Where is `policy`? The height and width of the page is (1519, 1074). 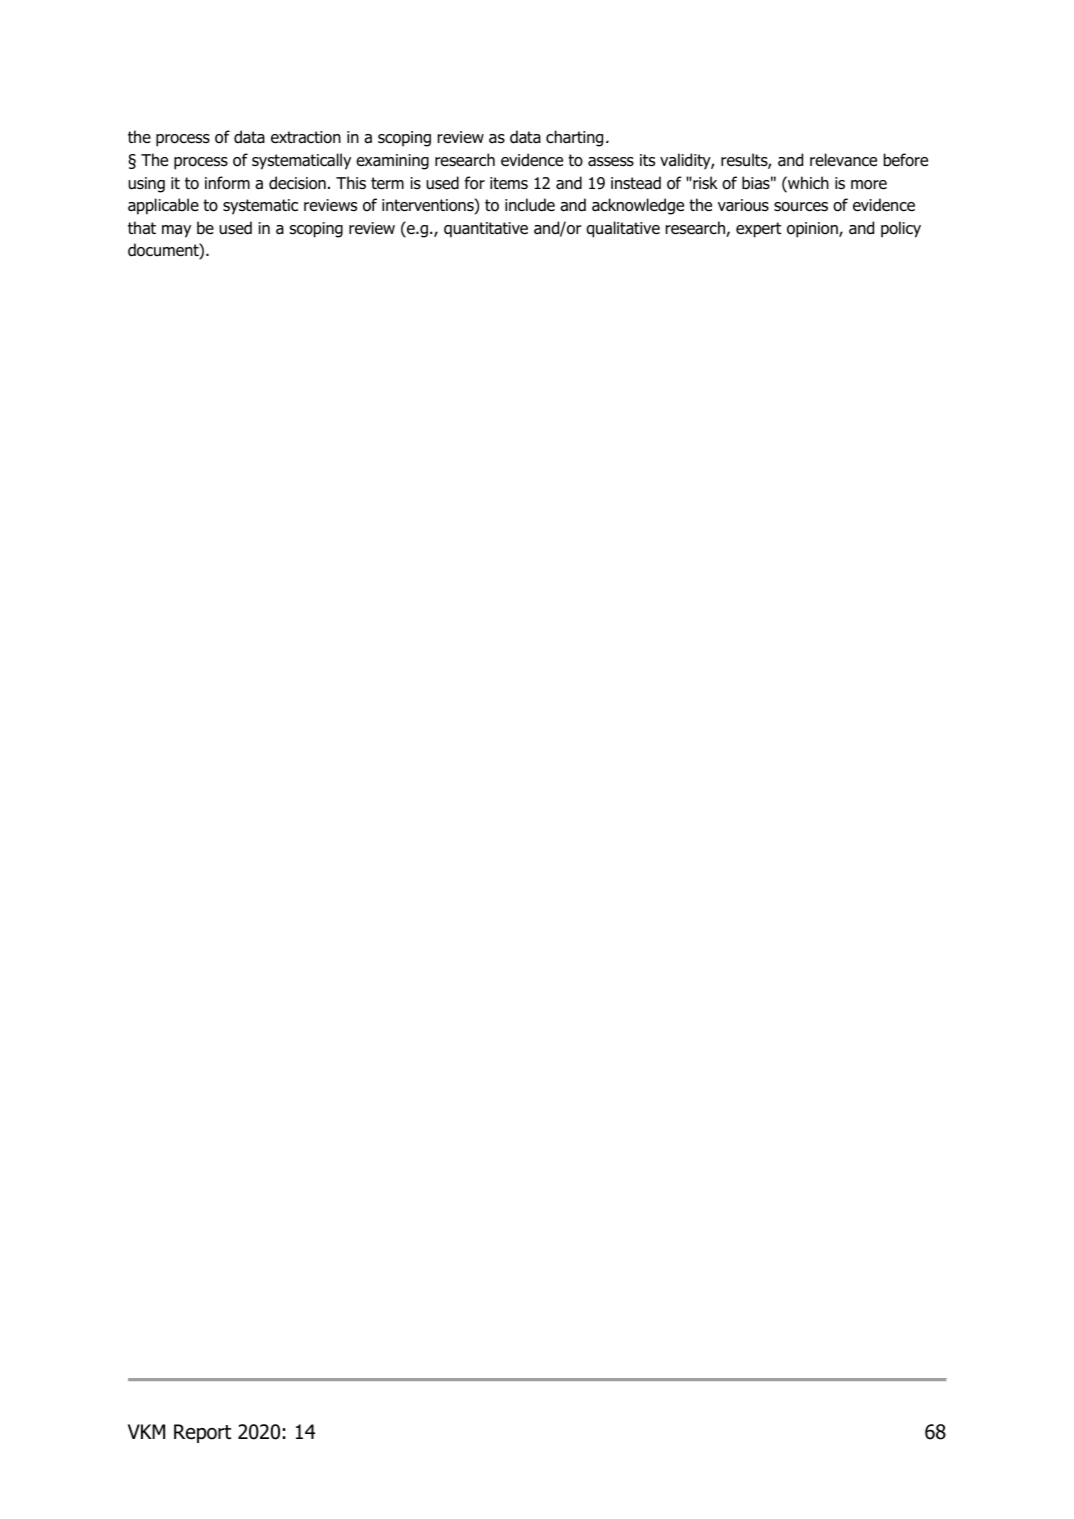
policy is located at coordinates (901, 229).
